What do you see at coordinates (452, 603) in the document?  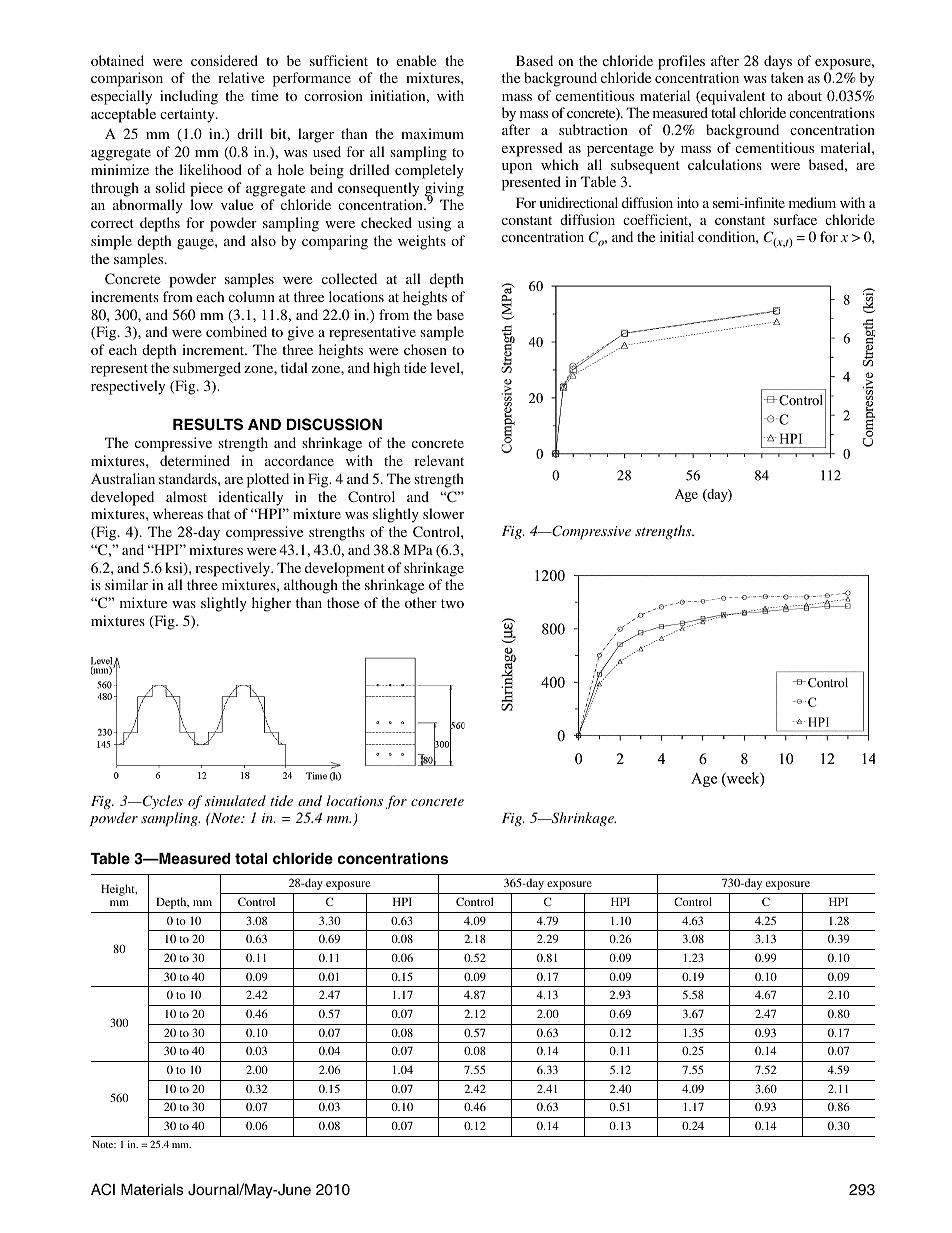 I see `two` at bounding box center [452, 603].
